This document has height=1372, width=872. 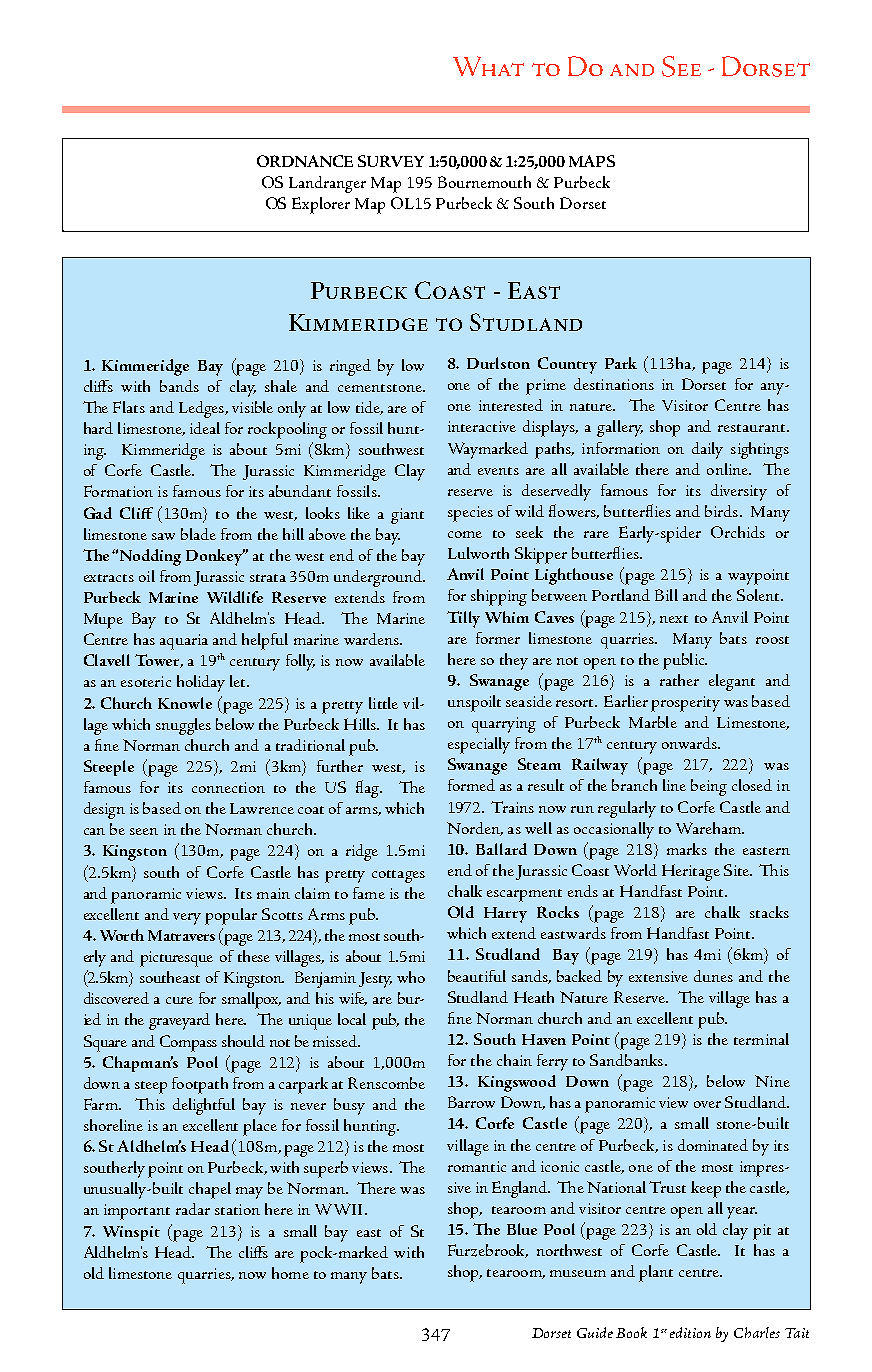 What do you see at coordinates (592, 161) in the document?
I see `maps` at bounding box center [592, 161].
